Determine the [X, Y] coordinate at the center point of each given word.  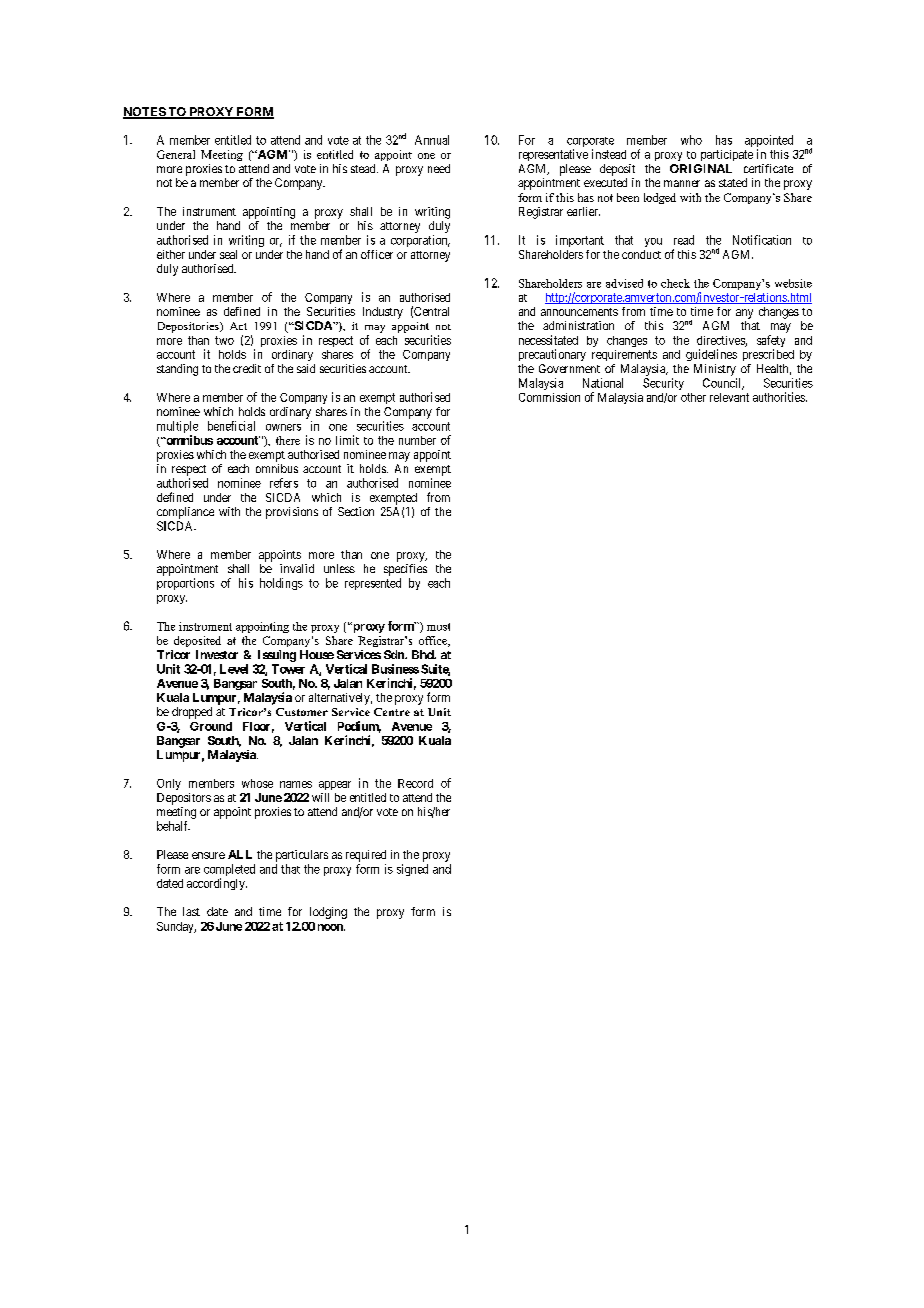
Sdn [395, 654]
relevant [729, 397]
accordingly [217, 884]
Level [234, 669]
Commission [549, 397]
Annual [432, 140]
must [438, 627]
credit [247, 368]
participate [727, 155]
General [176, 154]
